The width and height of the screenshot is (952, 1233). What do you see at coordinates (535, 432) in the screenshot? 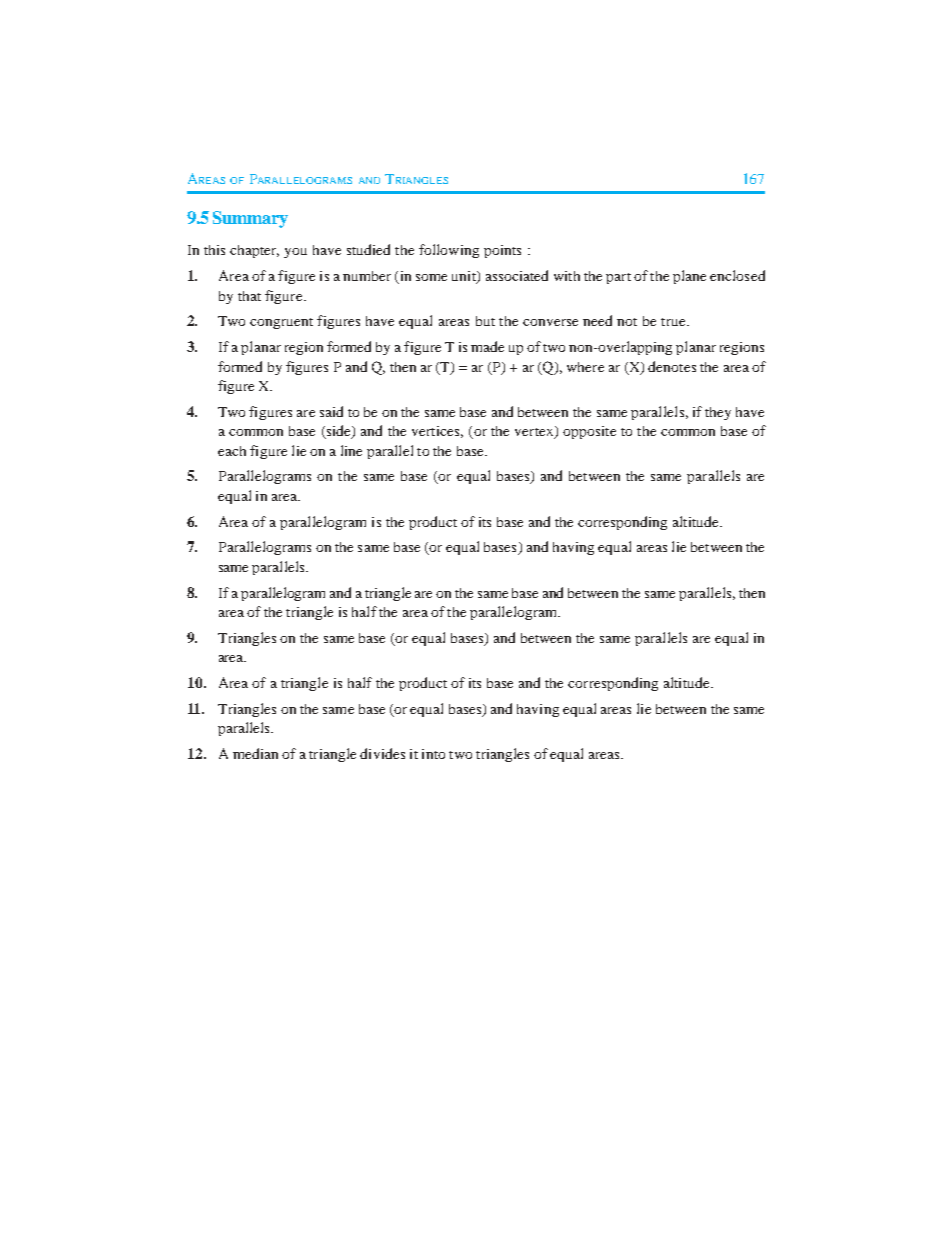
I see `vertex` at bounding box center [535, 432].
